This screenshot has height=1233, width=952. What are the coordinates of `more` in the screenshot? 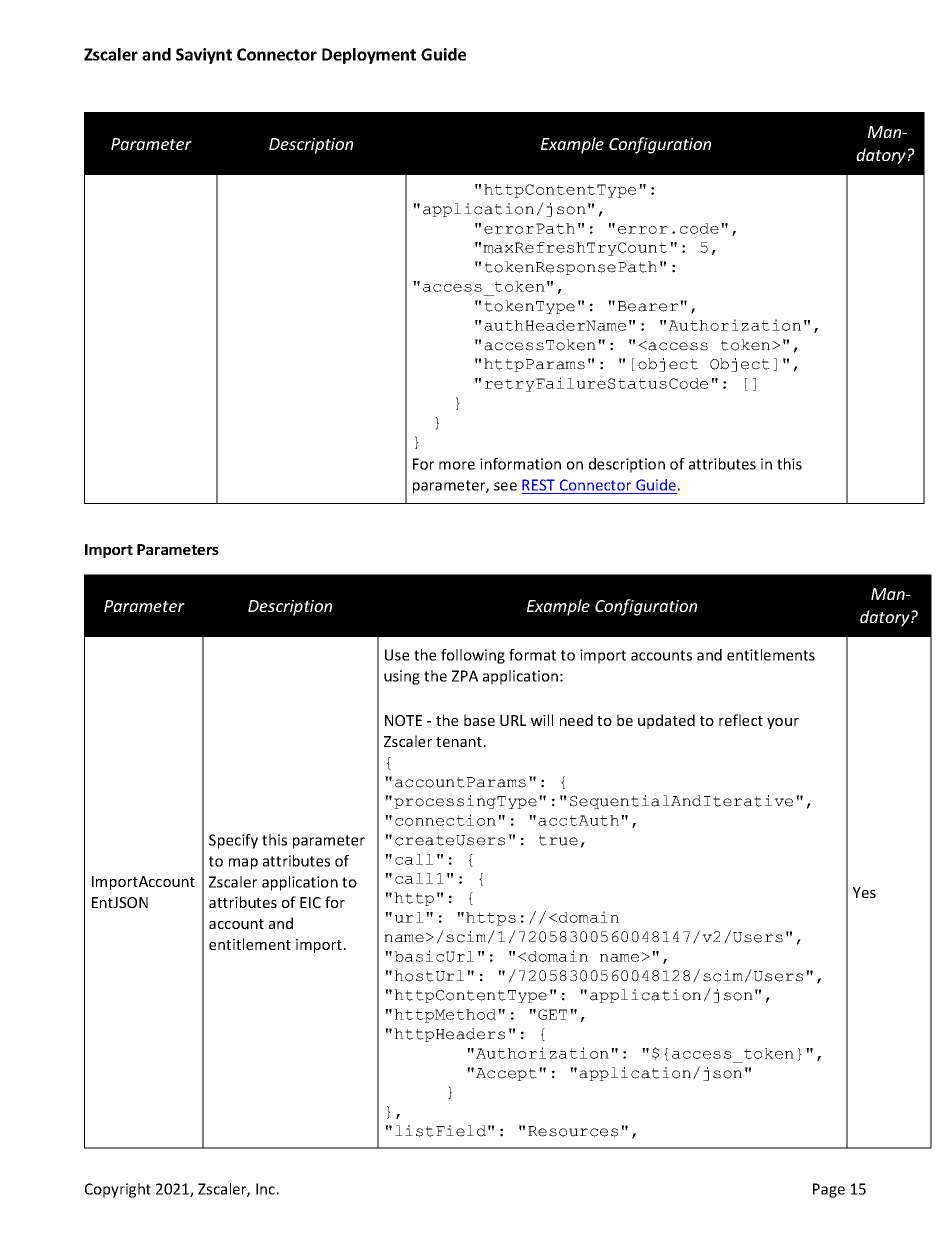 It's located at (457, 465).
